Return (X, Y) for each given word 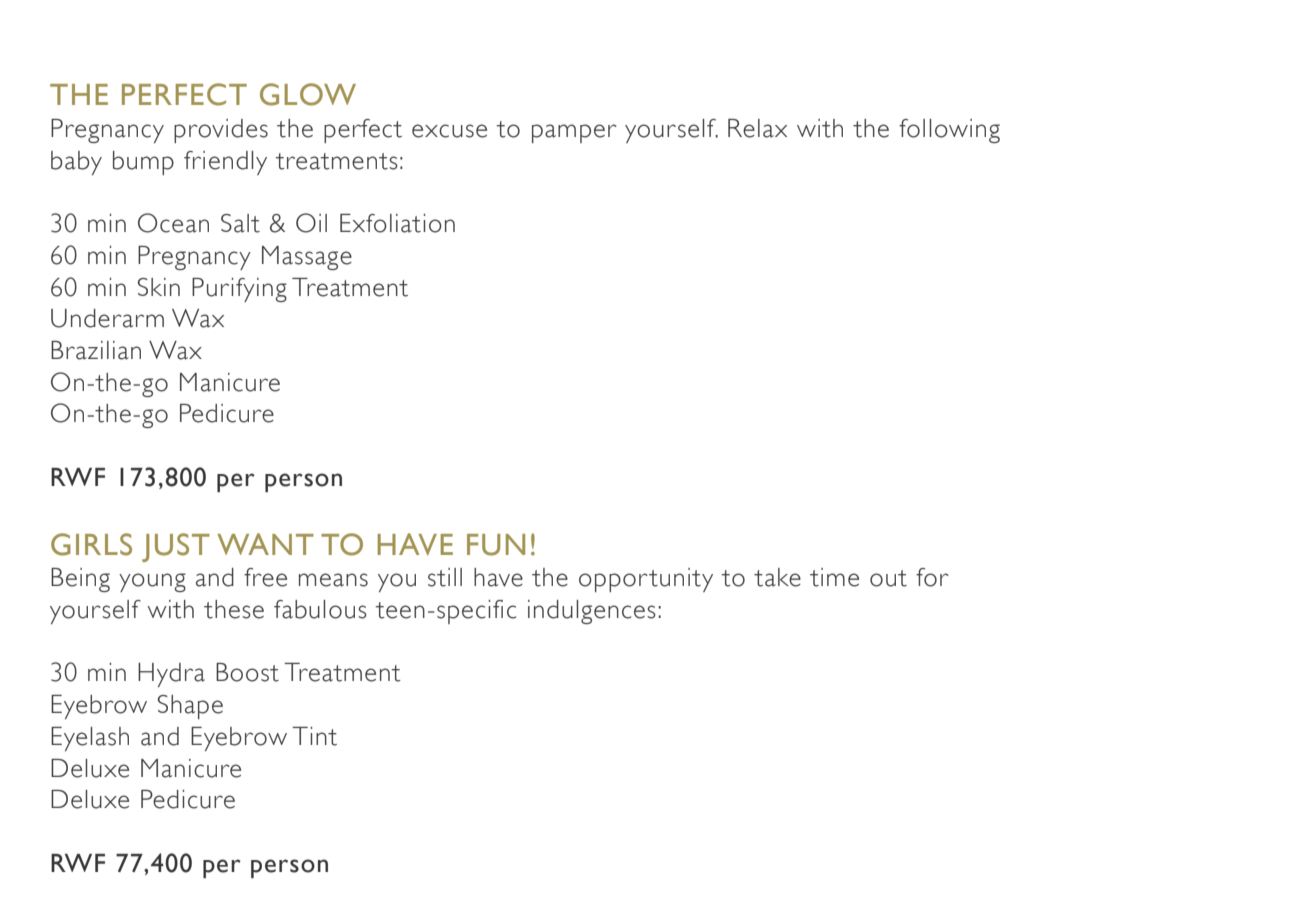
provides (221, 131)
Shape (190, 707)
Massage (307, 258)
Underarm (107, 318)
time (834, 577)
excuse (449, 131)
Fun (496, 545)
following (949, 131)
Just (176, 547)
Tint (314, 736)
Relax (757, 128)
